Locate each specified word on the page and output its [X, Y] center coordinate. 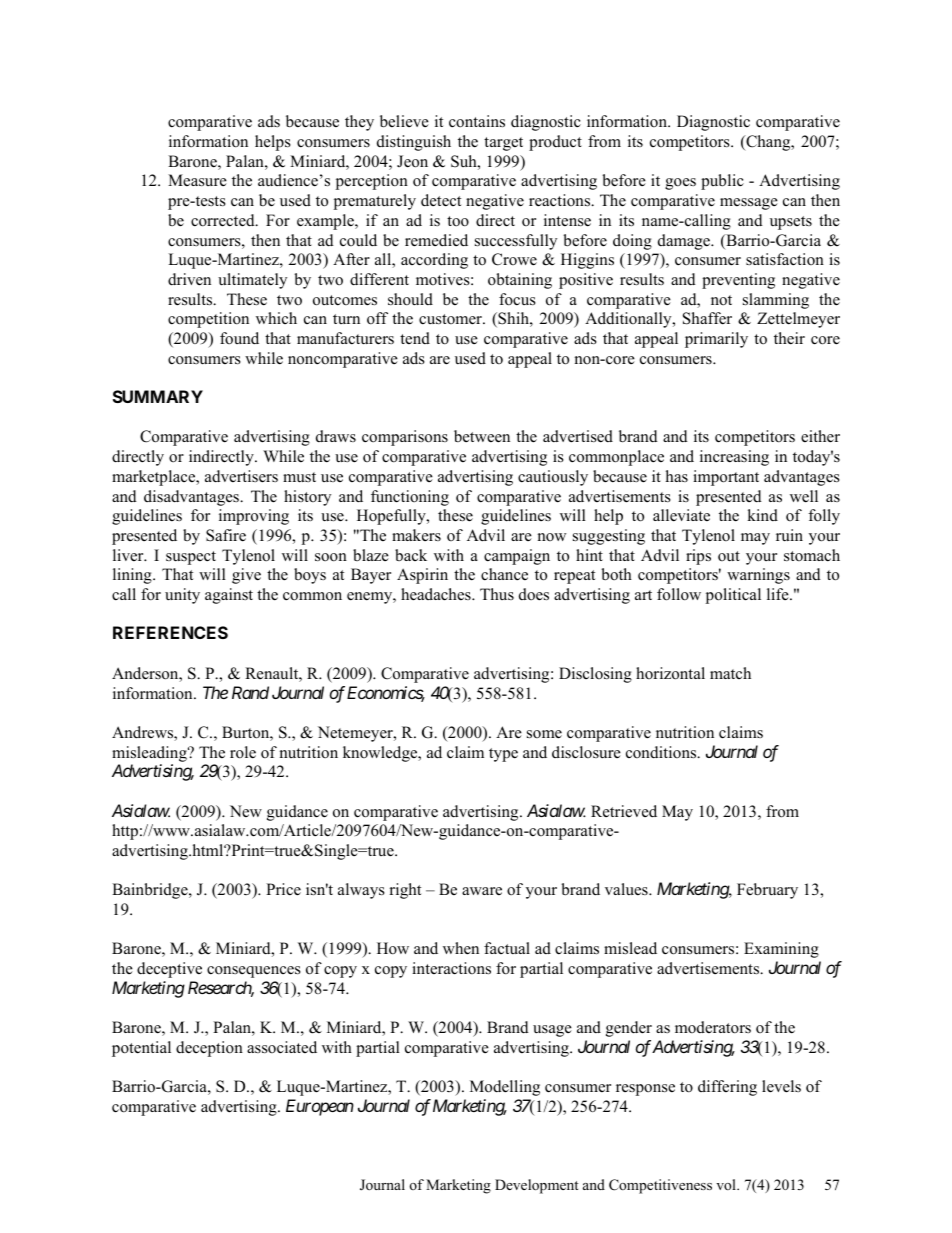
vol [727, 1184]
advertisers [241, 476]
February [767, 891]
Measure [197, 180]
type [503, 755]
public [722, 182]
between [482, 436]
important [726, 478]
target [503, 144]
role [243, 752]
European [320, 1107]
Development [537, 1186]
